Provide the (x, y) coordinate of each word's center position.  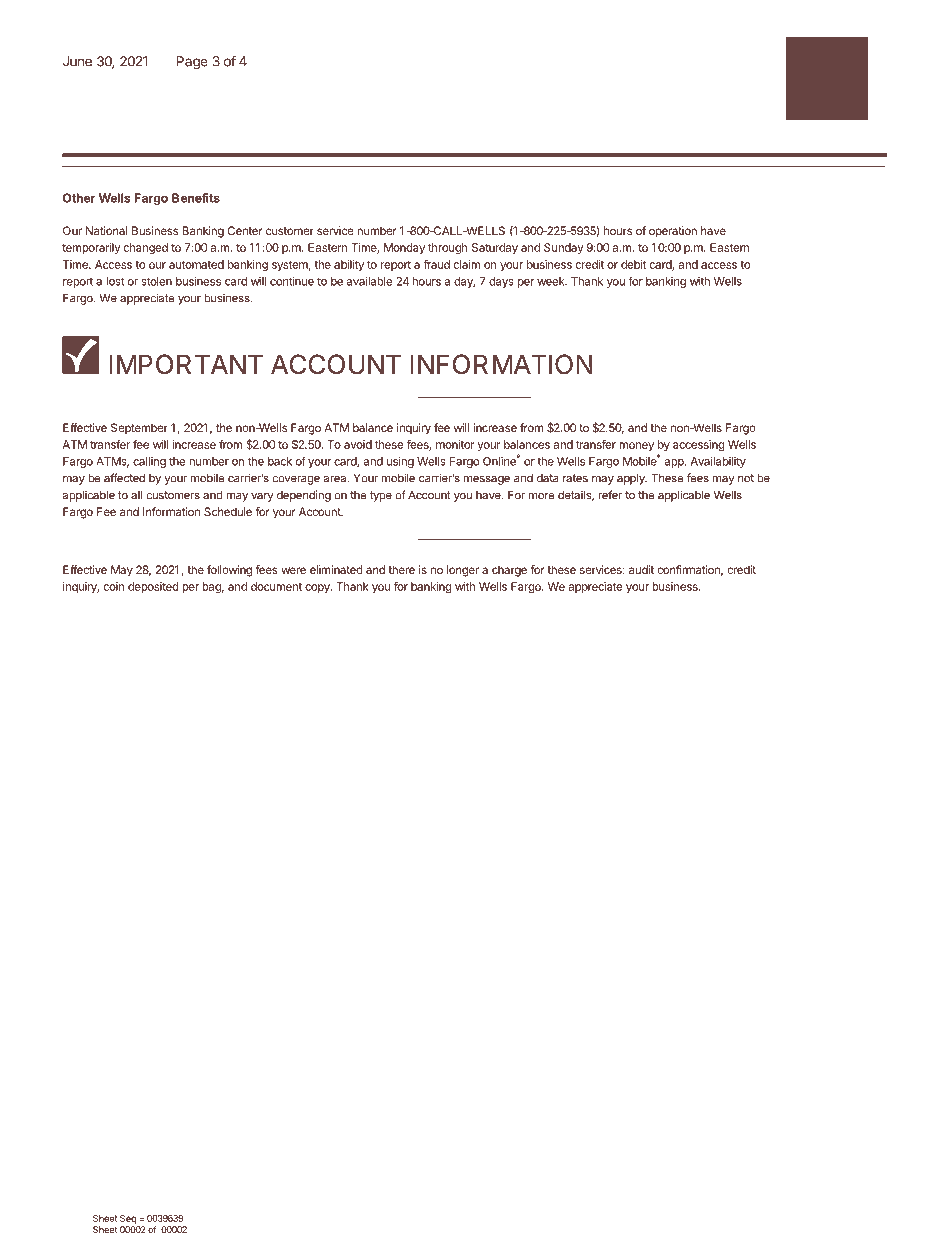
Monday (404, 248)
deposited (153, 587)
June (77, 61)
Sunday (564, 248)
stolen (156, 281)
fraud (436, 264)
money (636, 446)
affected (124, 478)
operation (673, 232)
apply (632, 479)
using (400, 462)
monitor (455, 444)
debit (633, 264)
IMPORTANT (186, 364)
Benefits (196, 198)
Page (192, 62)
